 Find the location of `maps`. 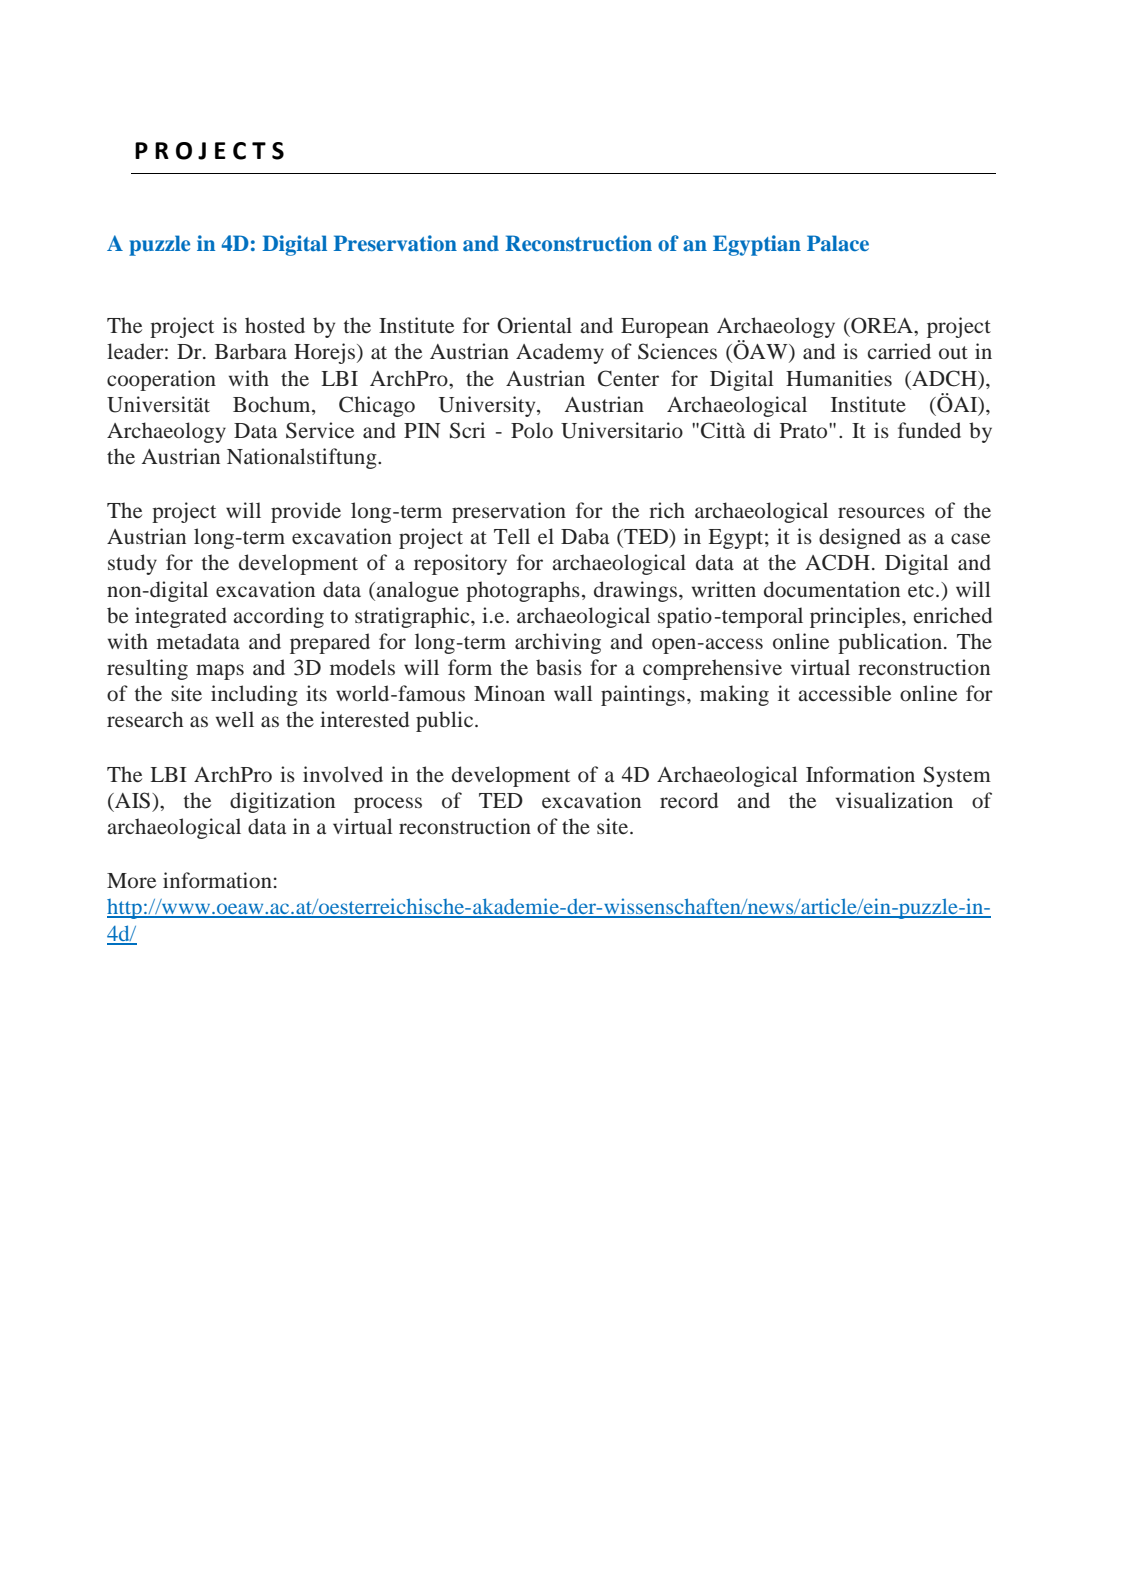

maps is located at coordinates (220, 672).
